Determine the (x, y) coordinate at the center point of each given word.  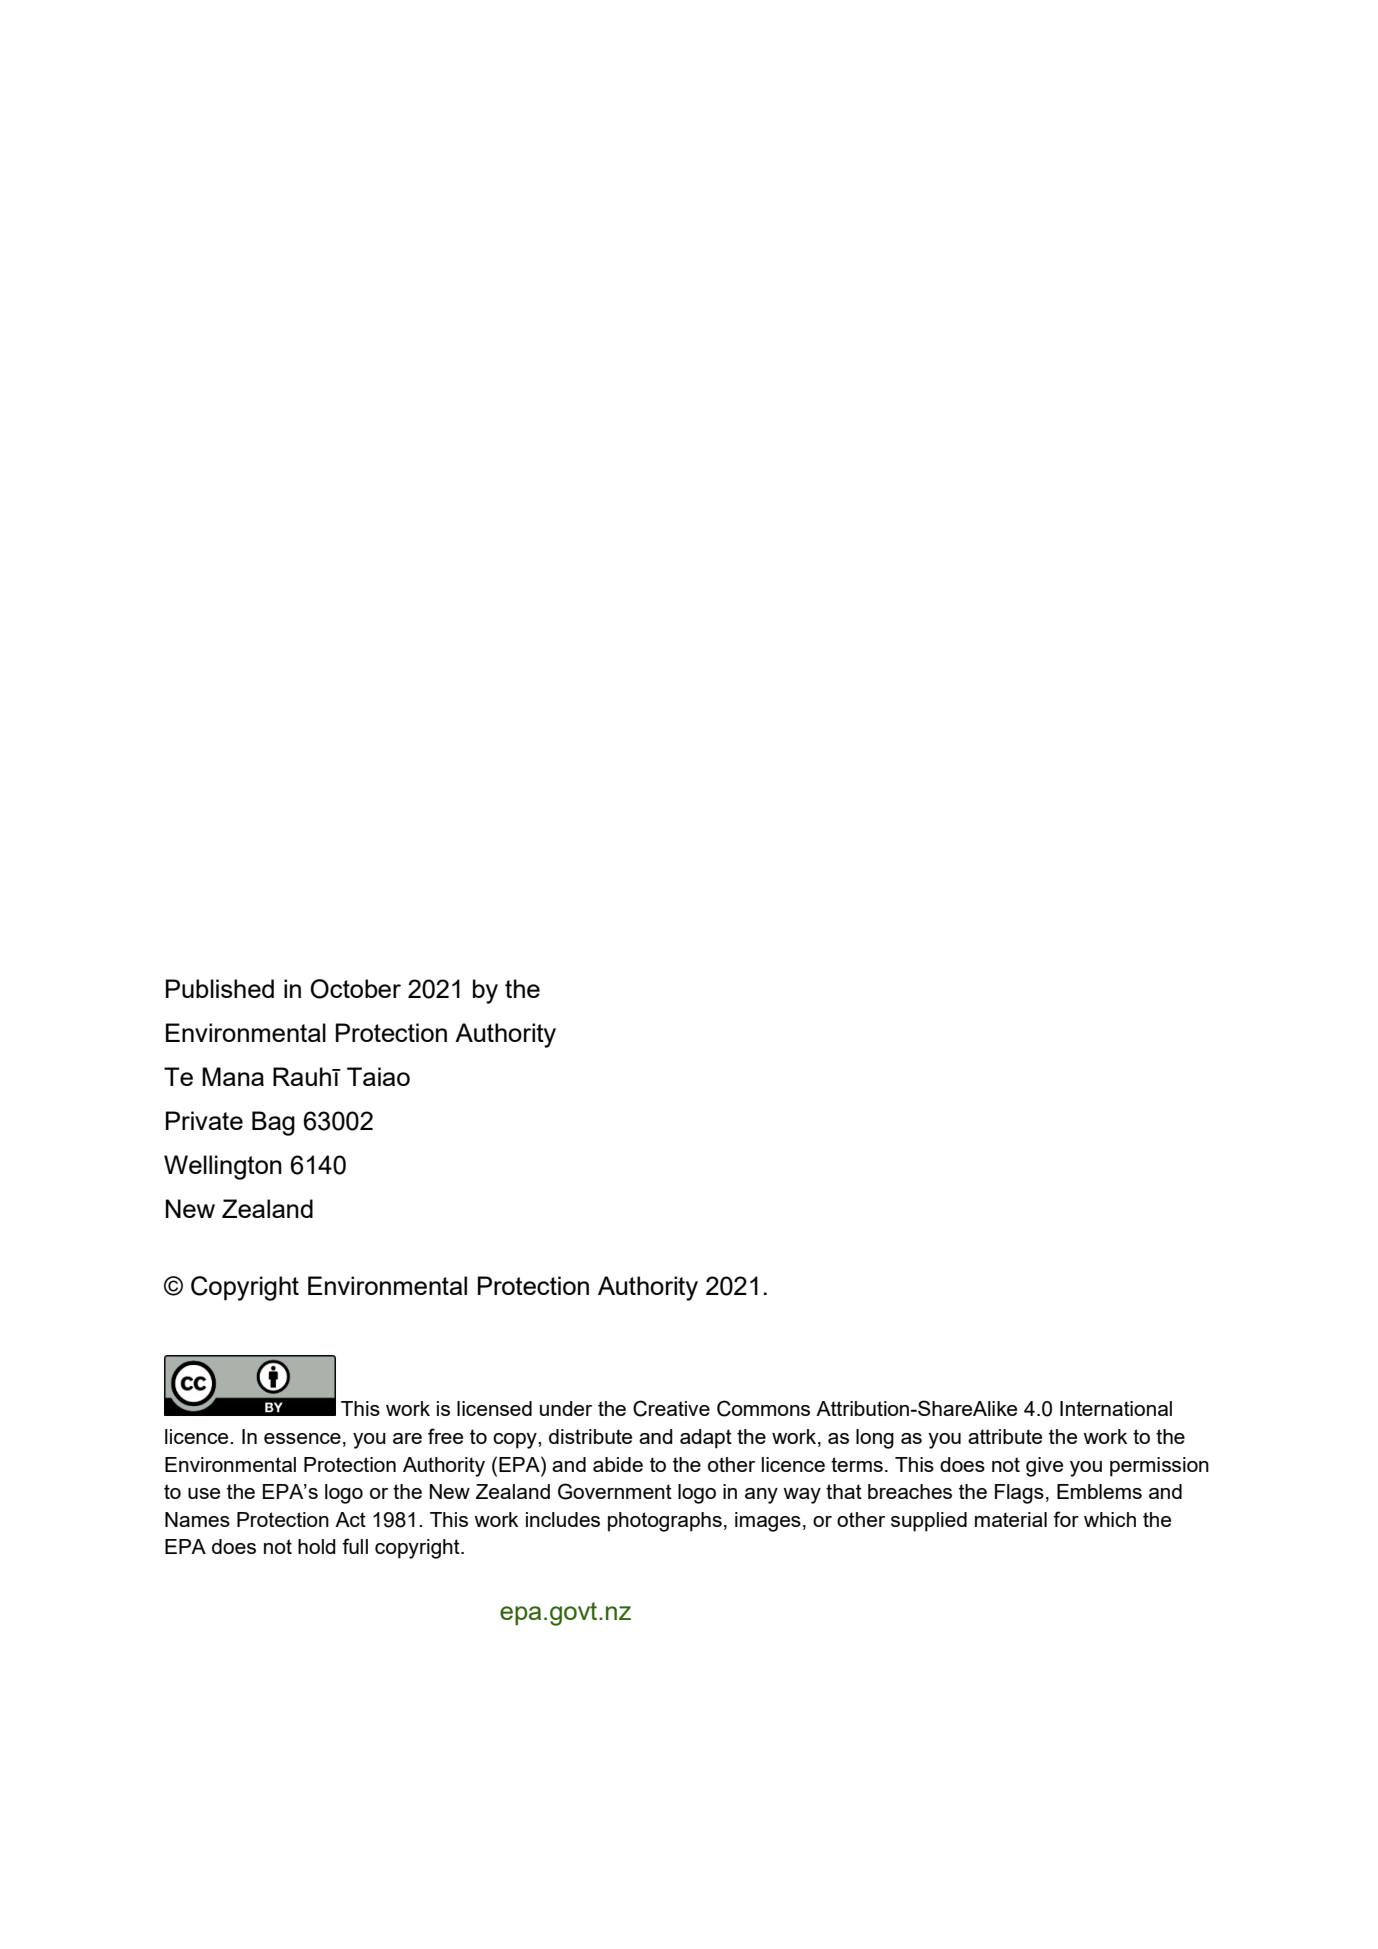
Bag (273, 1123)
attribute (1005, 1436)
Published (220, 988)
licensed (494, 1408)
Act (350, 1519)
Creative (671, 1408)
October (355, 989)
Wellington (223, 1167)
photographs (665, 1522)
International (1116, 1408)
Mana (233, 1076)
